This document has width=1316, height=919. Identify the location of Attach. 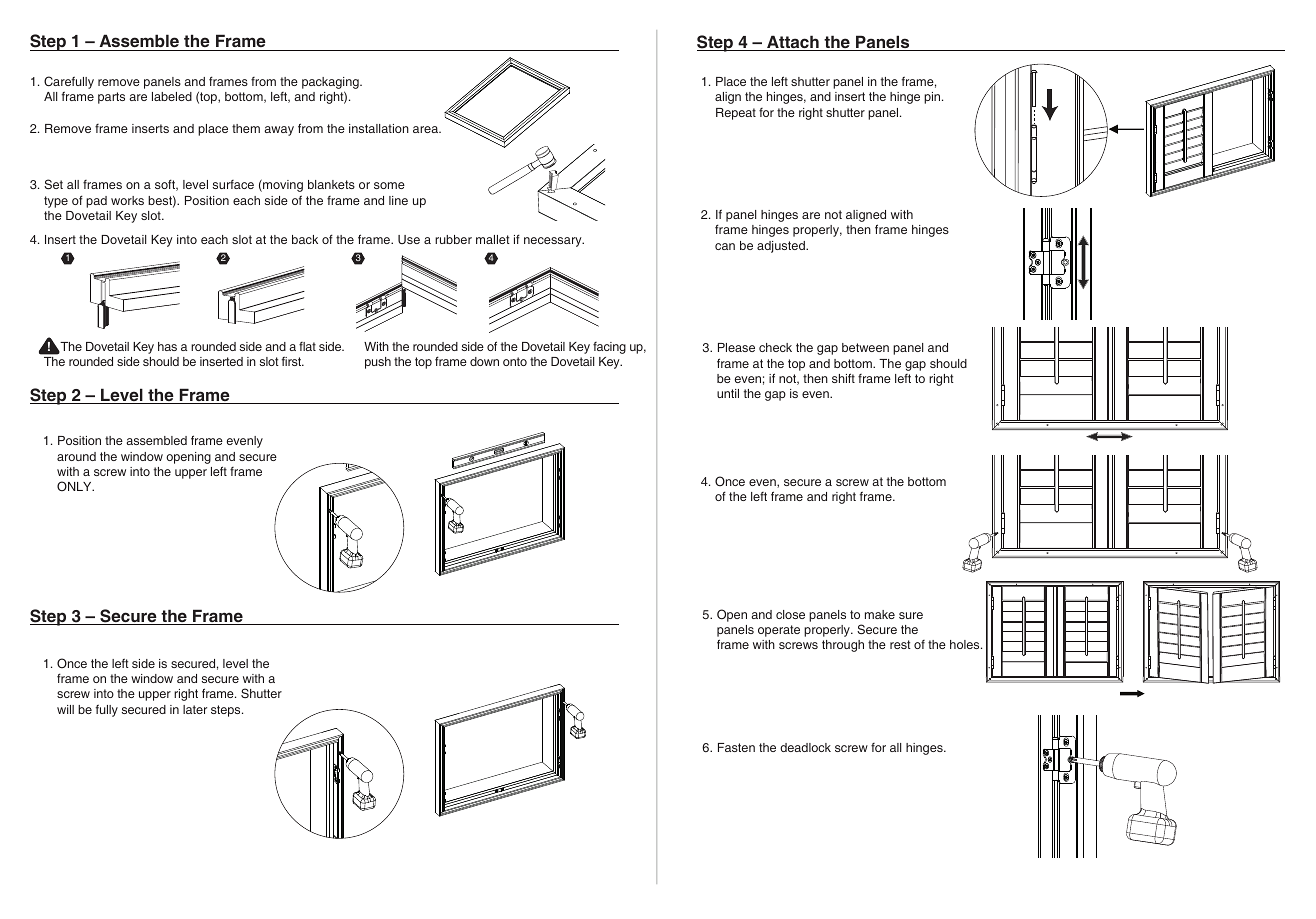
(793, 43).
